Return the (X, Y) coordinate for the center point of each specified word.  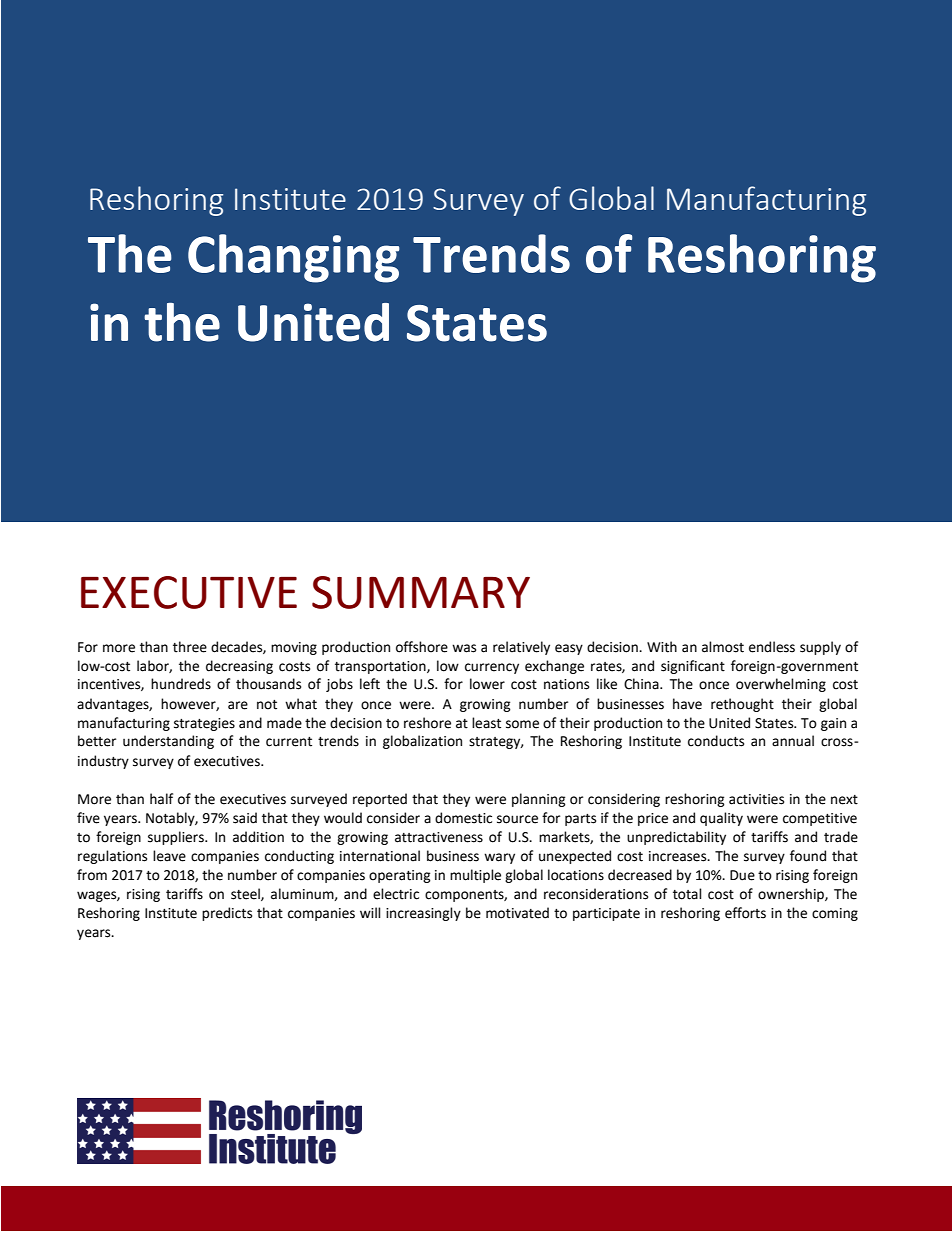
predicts (227, 914)
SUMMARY (421, 592)
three (190, 647)
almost (723, 647)
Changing (294, 258)
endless (772, 647)
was (464, 648)
